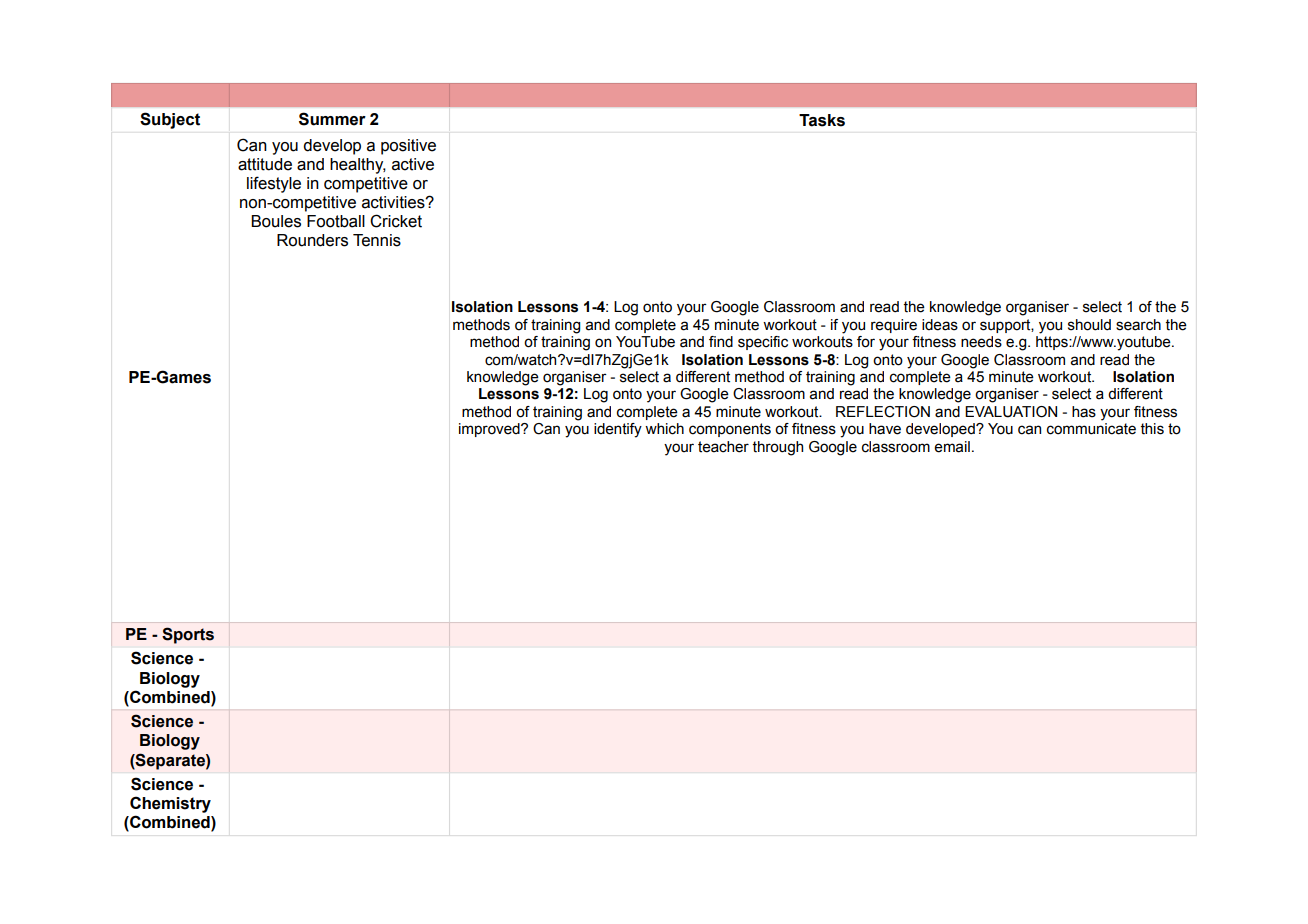 The height and width of the screenshot is (924, 1308). Describe the element at coordinates (170, 804) in the screenshot. I see `Chemistry` at that location.
